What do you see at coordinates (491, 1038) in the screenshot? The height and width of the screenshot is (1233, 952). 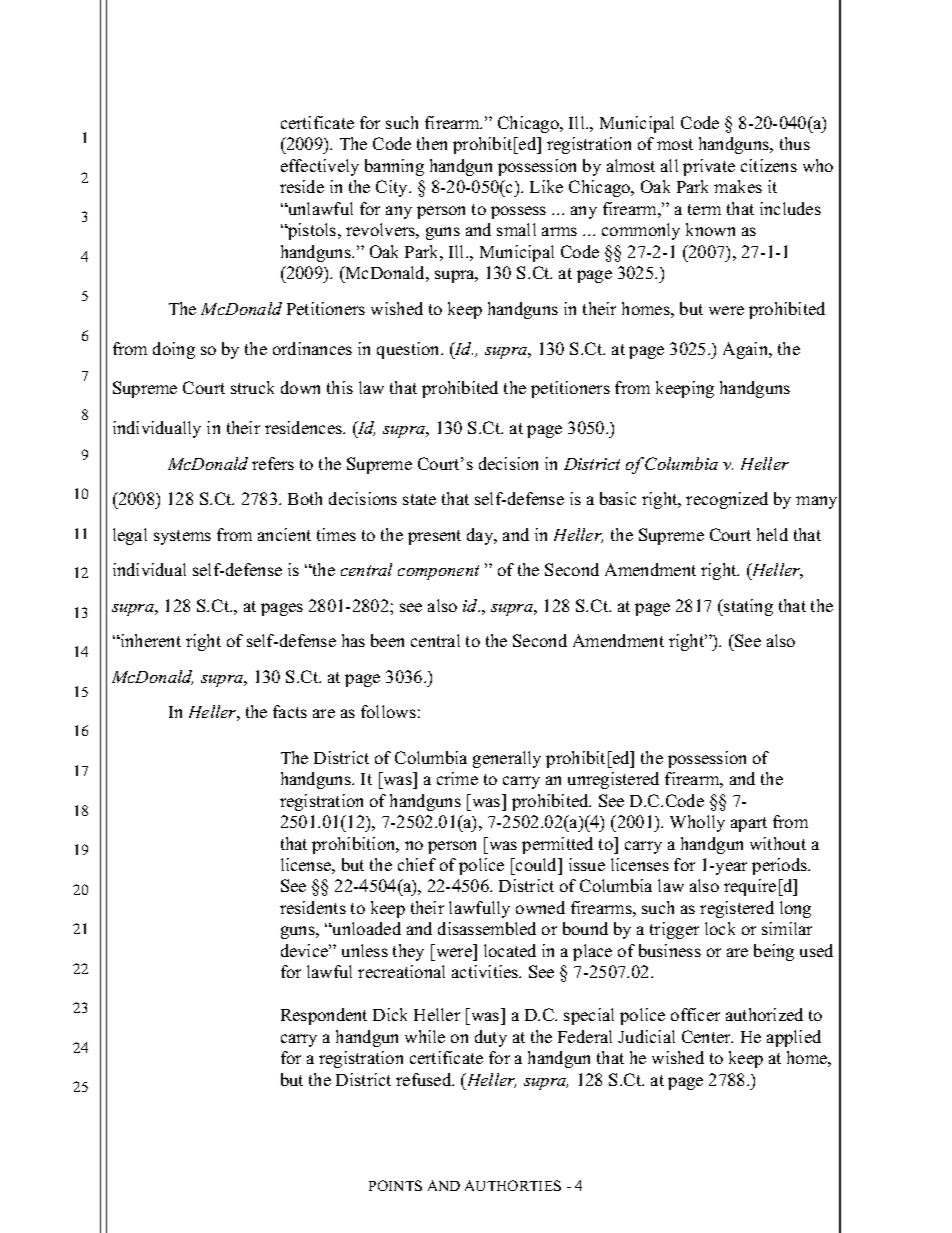 I see `duty` at bounding box center [491, 1038].
